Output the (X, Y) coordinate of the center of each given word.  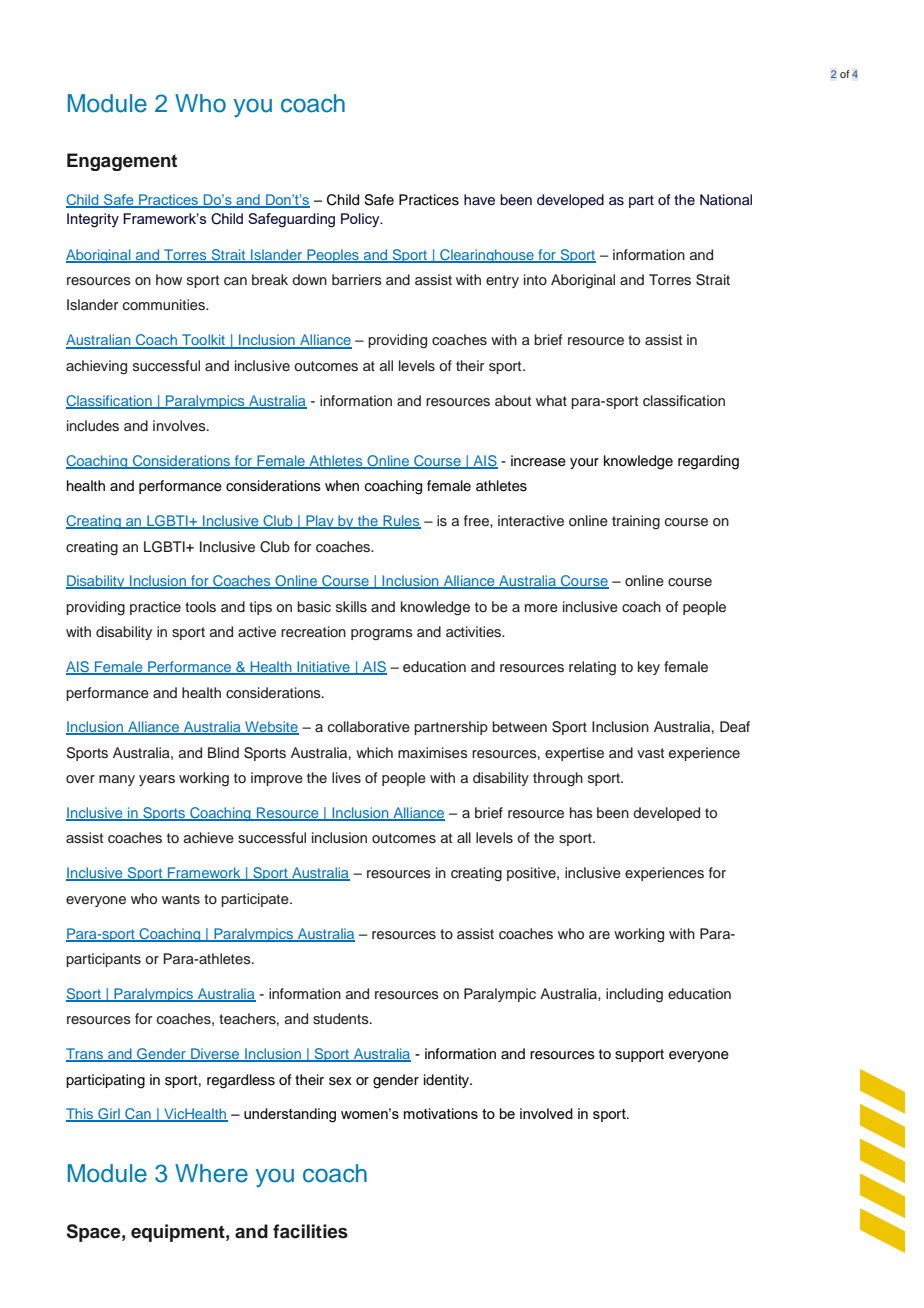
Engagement (122, 162)
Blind (223, 752)
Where (211, 1173)
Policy (361, 220)
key (649, 668)
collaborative (369, 726)
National (726, 199)
